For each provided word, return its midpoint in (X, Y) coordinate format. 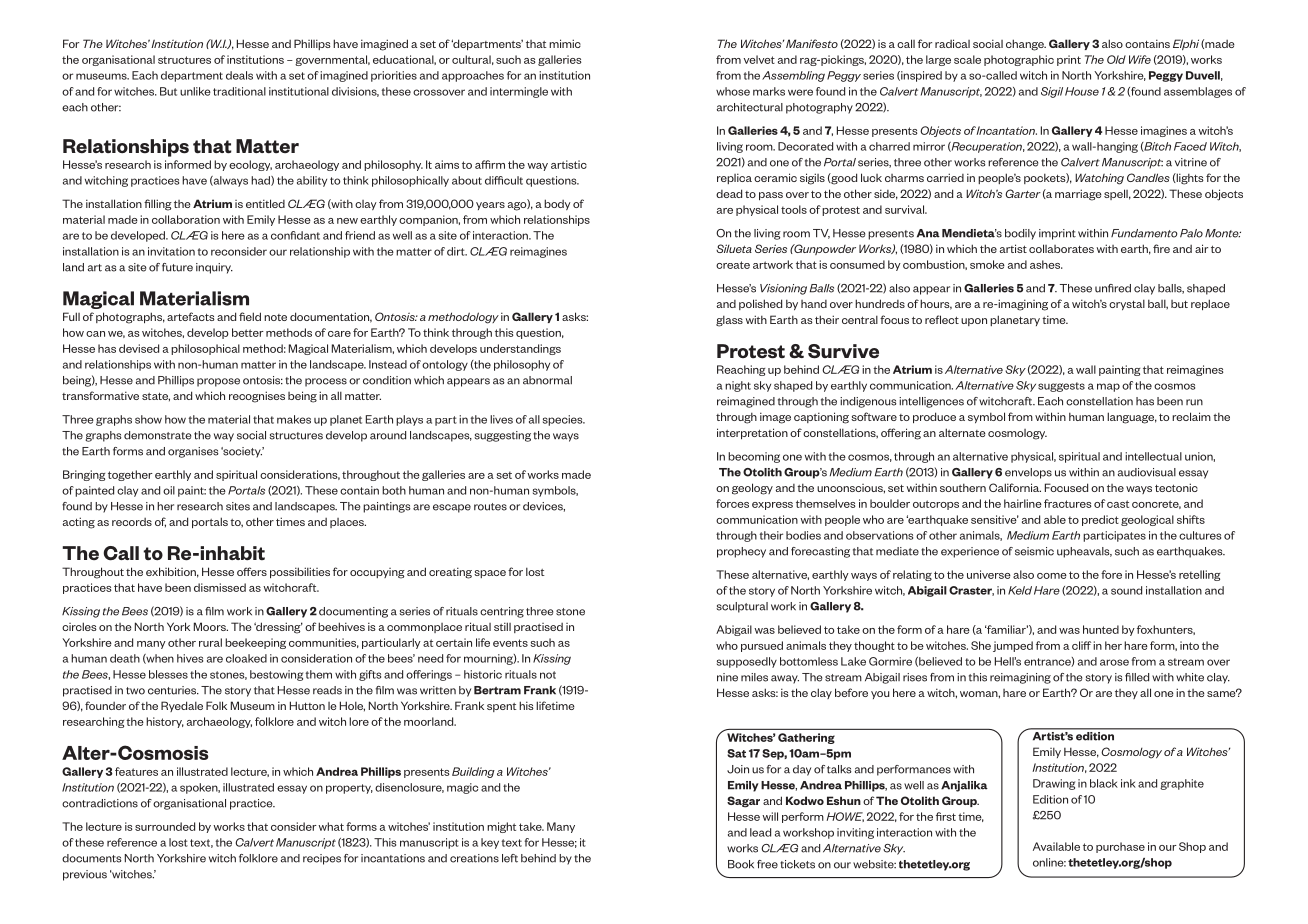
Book (741, 864)
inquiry (214, 268)
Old (1116, 59)
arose (1114, 662)
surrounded (165, 826)
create (733, 265)
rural (210, 642)
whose (733, 91)
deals (239, 75)
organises (193, 452)
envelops (1028, 473)
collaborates (1061, 248)
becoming (754, 457)
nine (727, 677)
